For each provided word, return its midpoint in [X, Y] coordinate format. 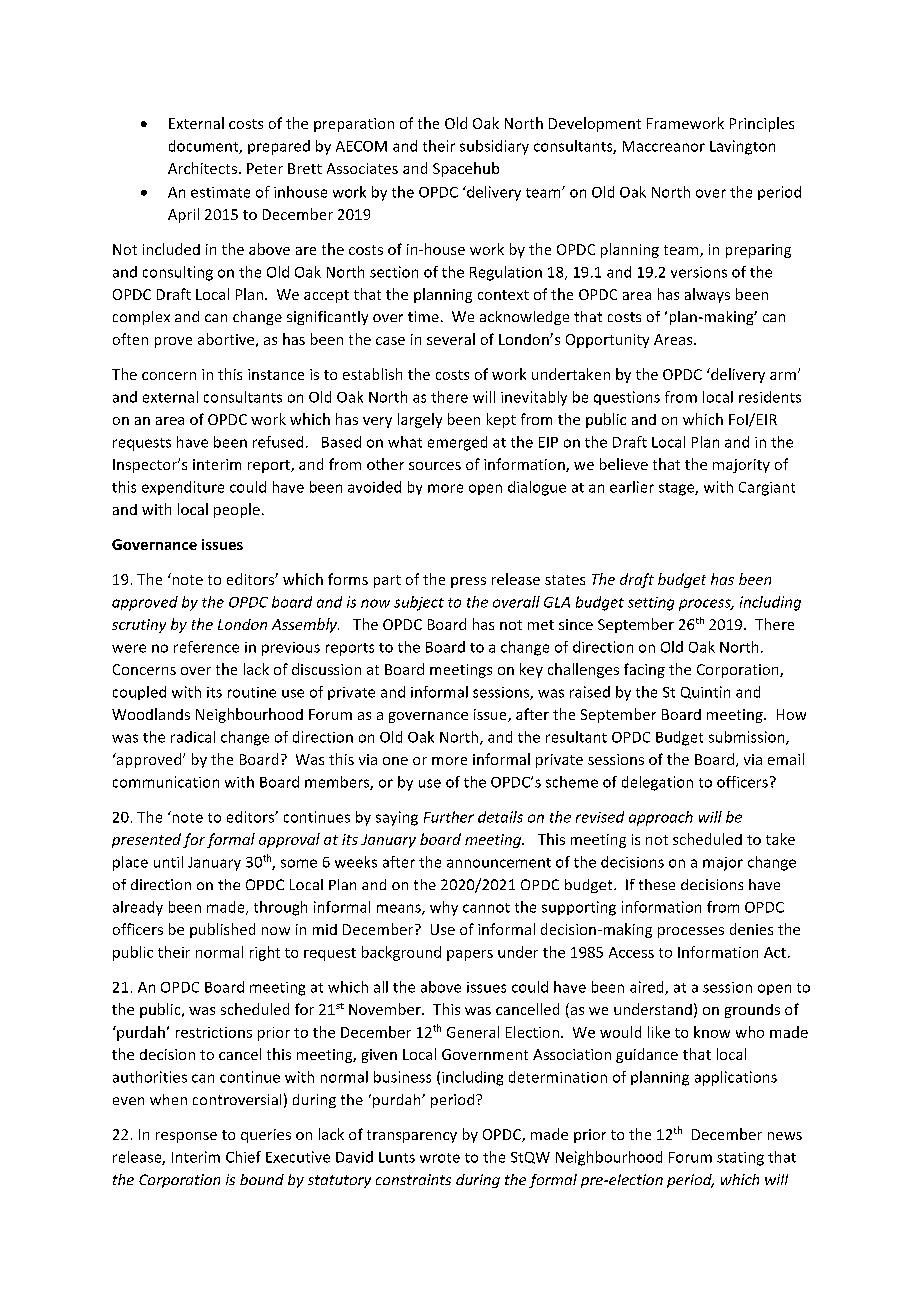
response [186, 1137]
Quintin [705, 692]
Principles [762, 124]
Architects [202, 168]
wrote [440, 1158]
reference [206, 647]
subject [419, 603]
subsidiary [494, 147]
